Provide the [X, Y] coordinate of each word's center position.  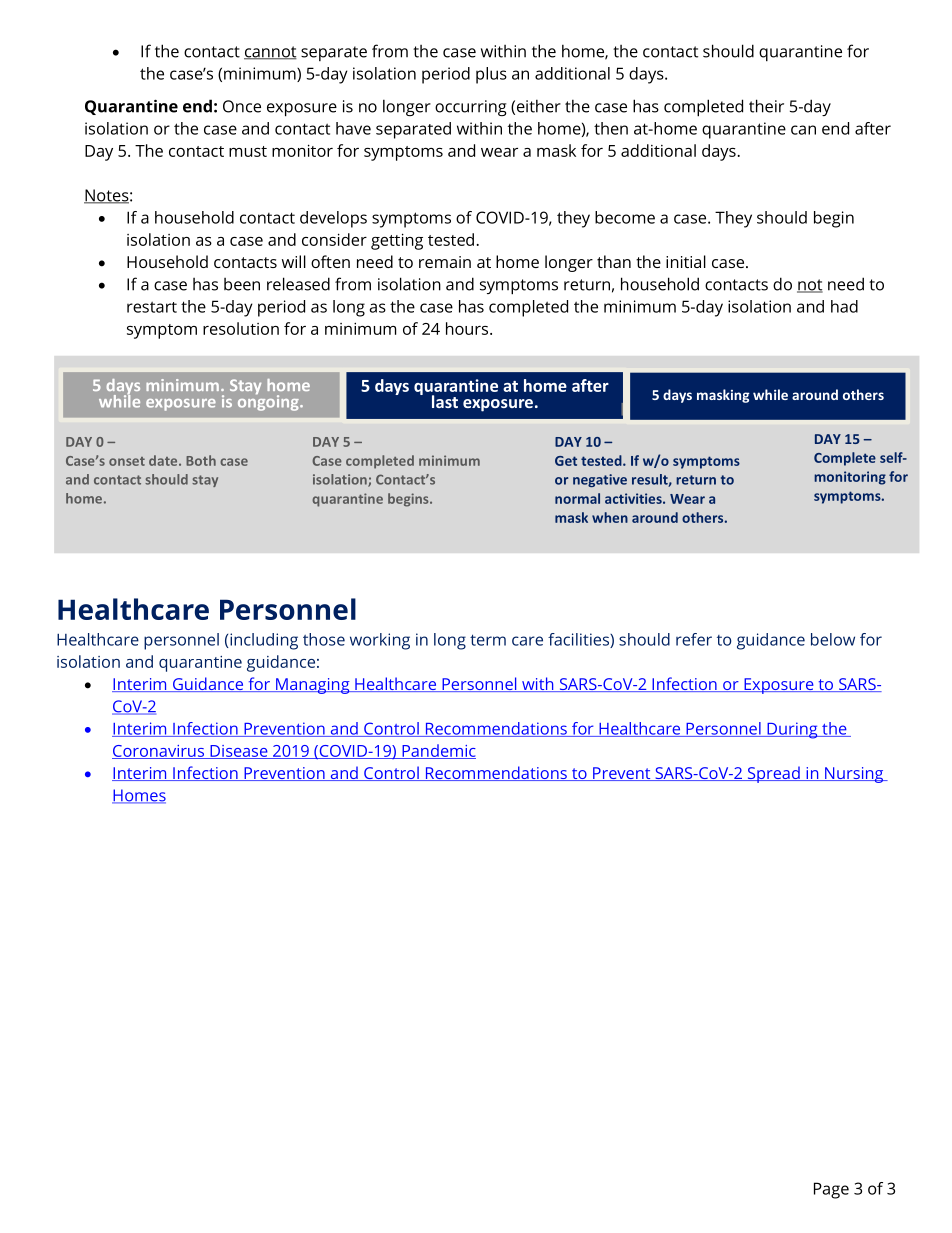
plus [491, 75]
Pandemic [438, 751]
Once [242, 106]
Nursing [854, 775]
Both [201, 460]
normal [577, 498]
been [242, 284]
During [792, 730]
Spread [773, 774]
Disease [239, 752]
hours [468, 328]
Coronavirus [159, 752]
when [610, 517]
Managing [313, 686]
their [766, 106]
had [844, 306]
